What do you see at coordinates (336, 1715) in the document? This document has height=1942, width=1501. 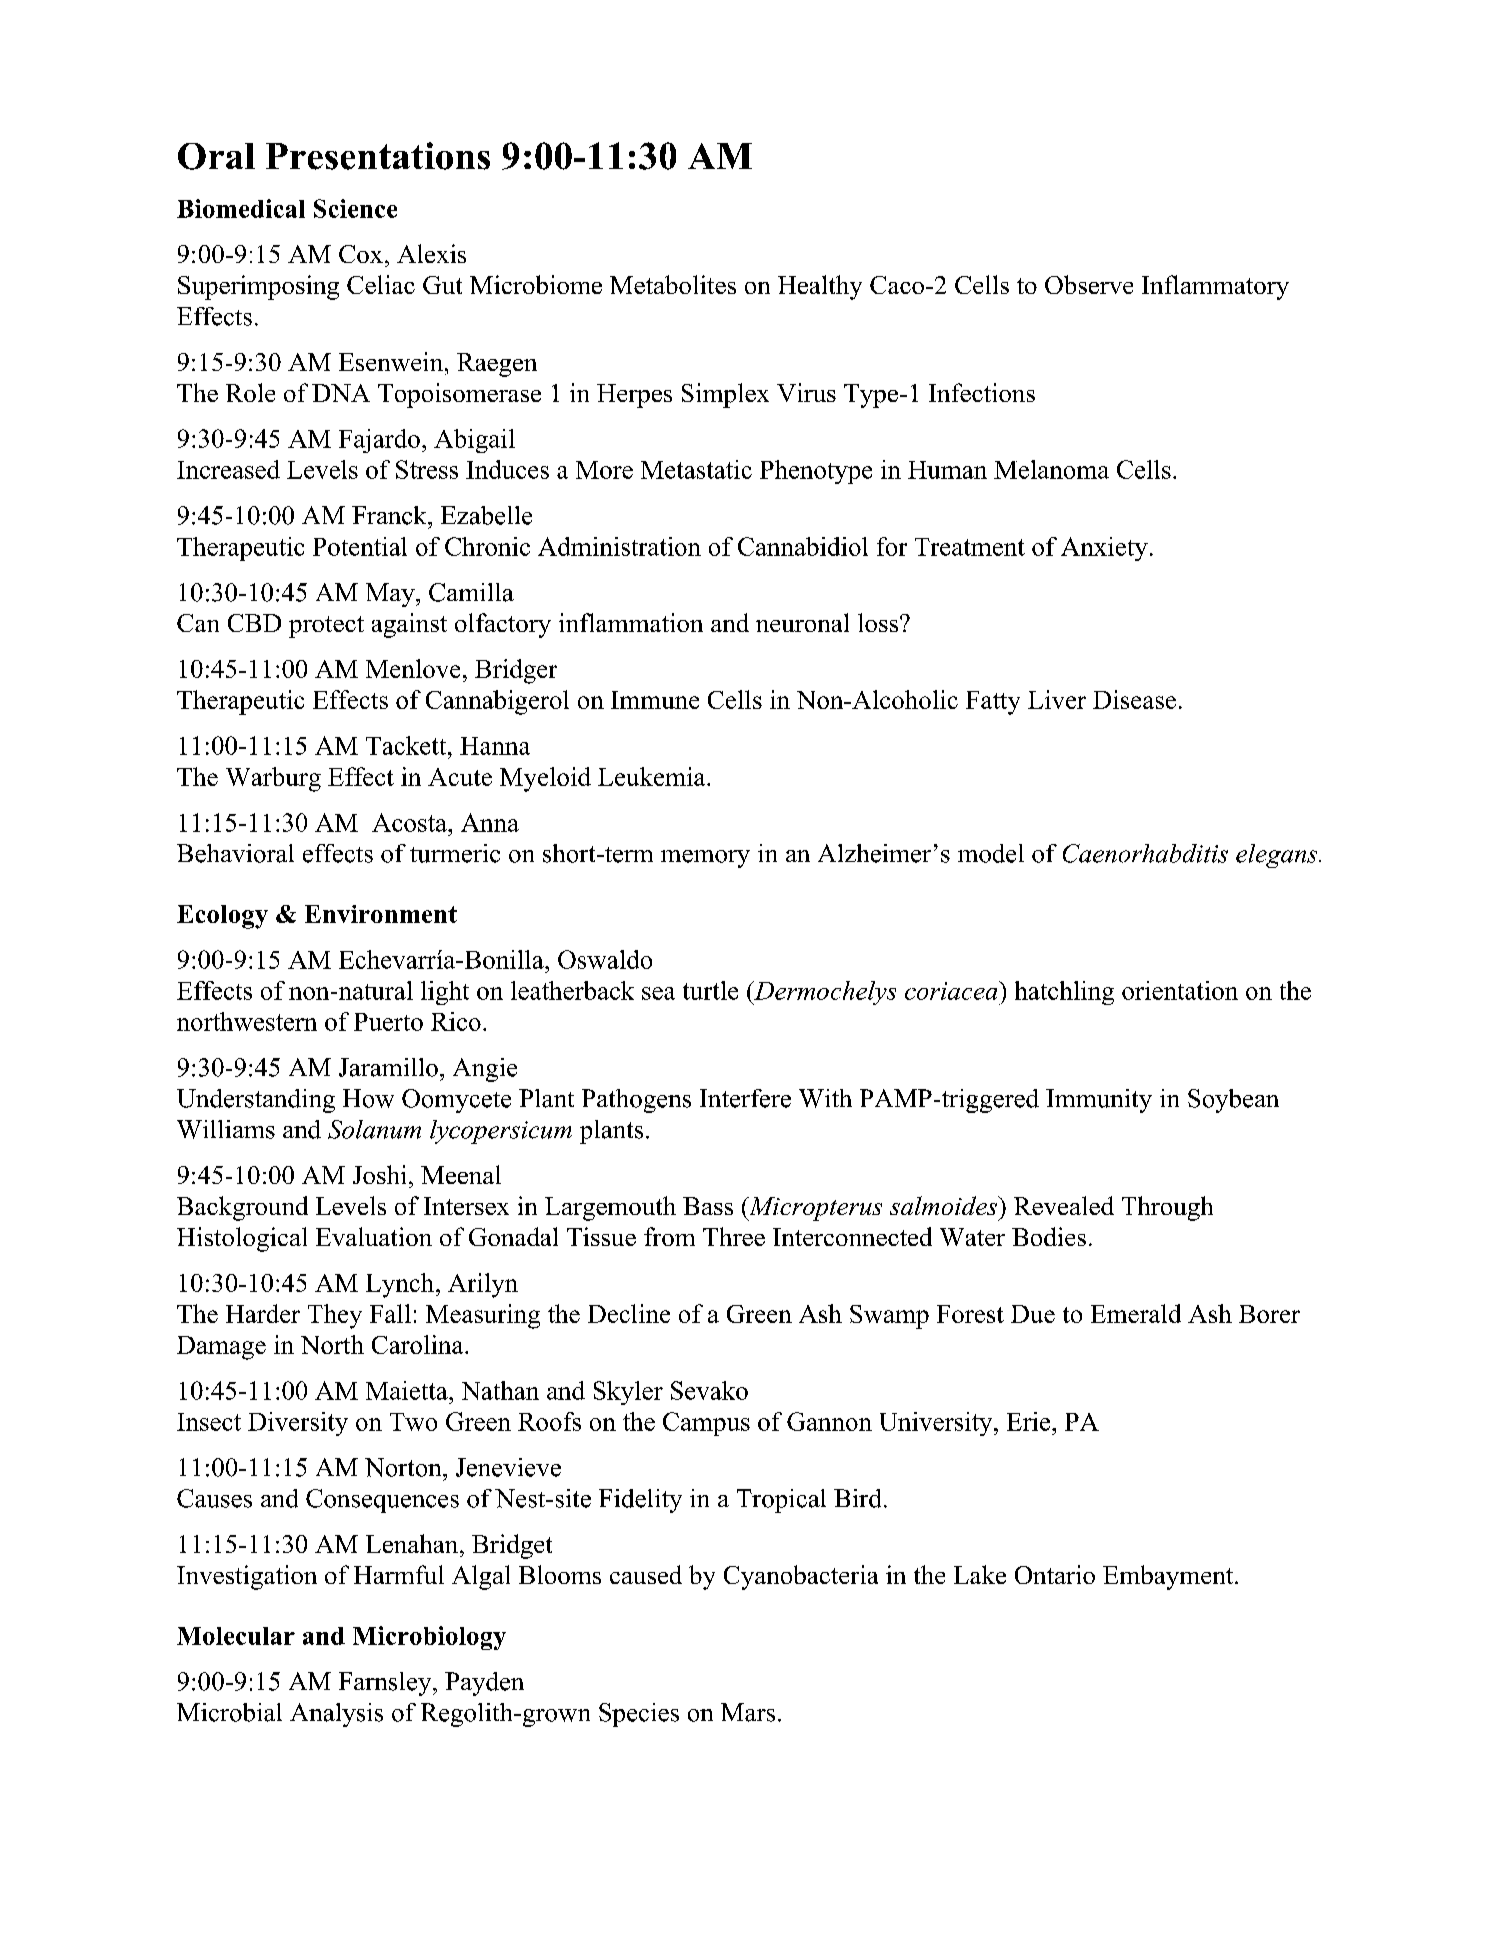 I see `Analysis` at bounding box center [336, 1715].
